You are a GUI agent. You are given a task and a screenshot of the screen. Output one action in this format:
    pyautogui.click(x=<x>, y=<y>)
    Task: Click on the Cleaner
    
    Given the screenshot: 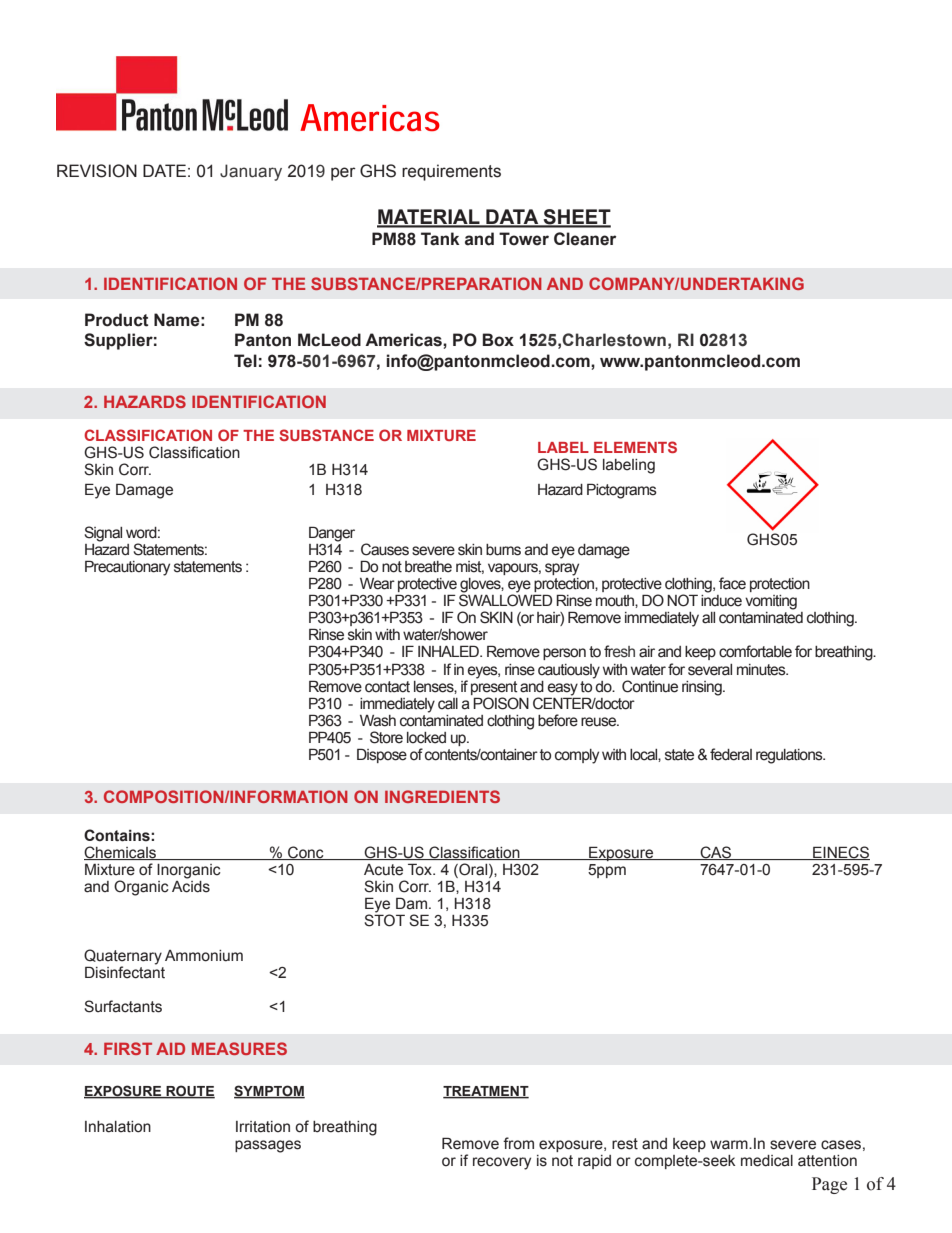 What is the action you would take?
    pyautogui.click(x=585, y=239)
